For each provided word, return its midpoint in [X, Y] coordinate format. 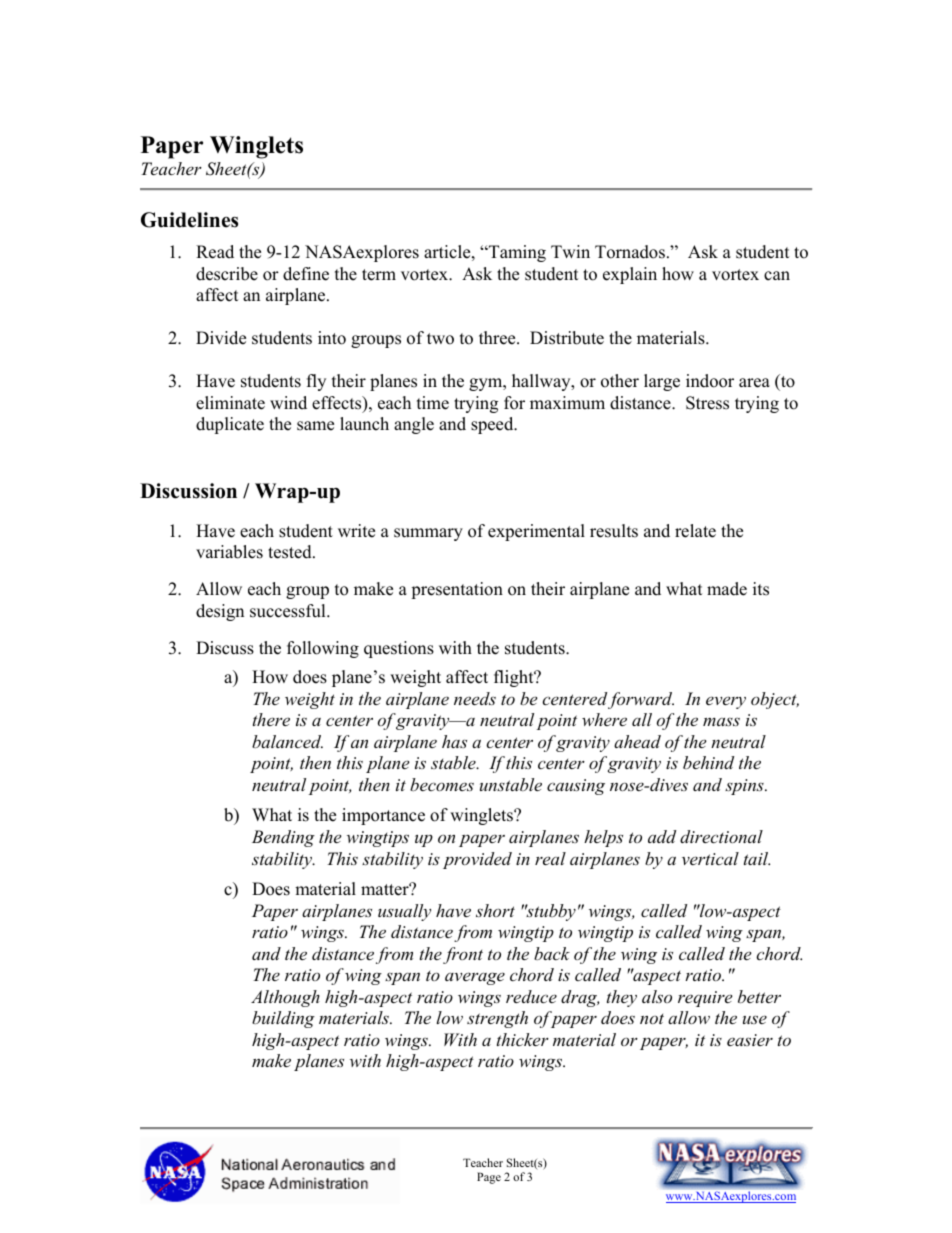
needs [475, 698]
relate [695, 531]
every [726, 702]
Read [215, 252]
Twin [570, 251]
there [271, 719]
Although [285, 998]
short [495, 910]
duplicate [230, 425]
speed [493, 425]
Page [489, 1178]
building [283, 1019]
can [777, 276]
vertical [710, 858]
